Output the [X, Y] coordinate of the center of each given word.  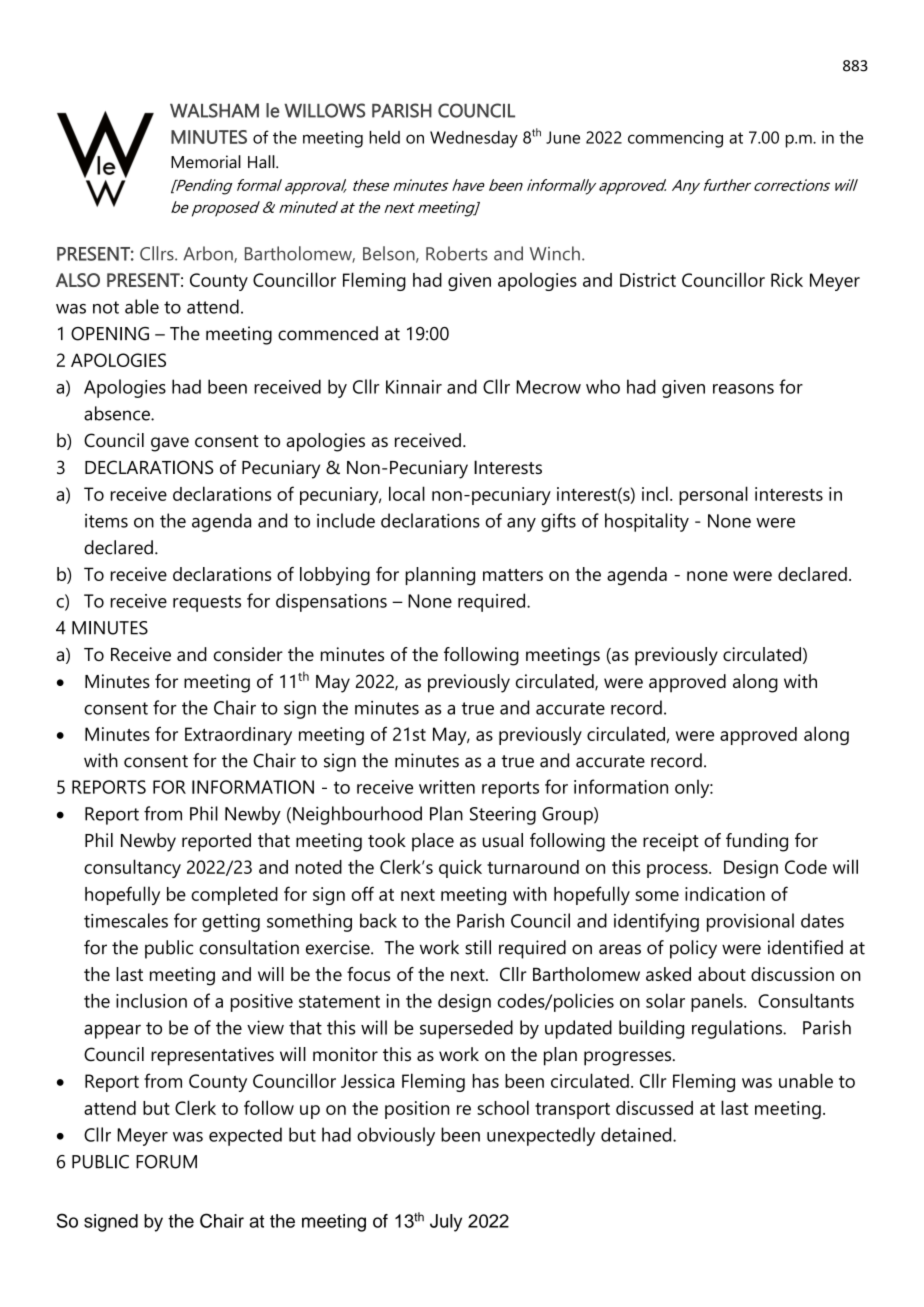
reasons [743, 389]
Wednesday [474, 139]
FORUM [166, 1162]
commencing [675, 139]
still [478, 947]
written [447, 787]
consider [248, 654]
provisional [750, 922]
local [407, 493]
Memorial [206, 162]
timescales [126, 920]
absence [118, 413]
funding [757, 842]
